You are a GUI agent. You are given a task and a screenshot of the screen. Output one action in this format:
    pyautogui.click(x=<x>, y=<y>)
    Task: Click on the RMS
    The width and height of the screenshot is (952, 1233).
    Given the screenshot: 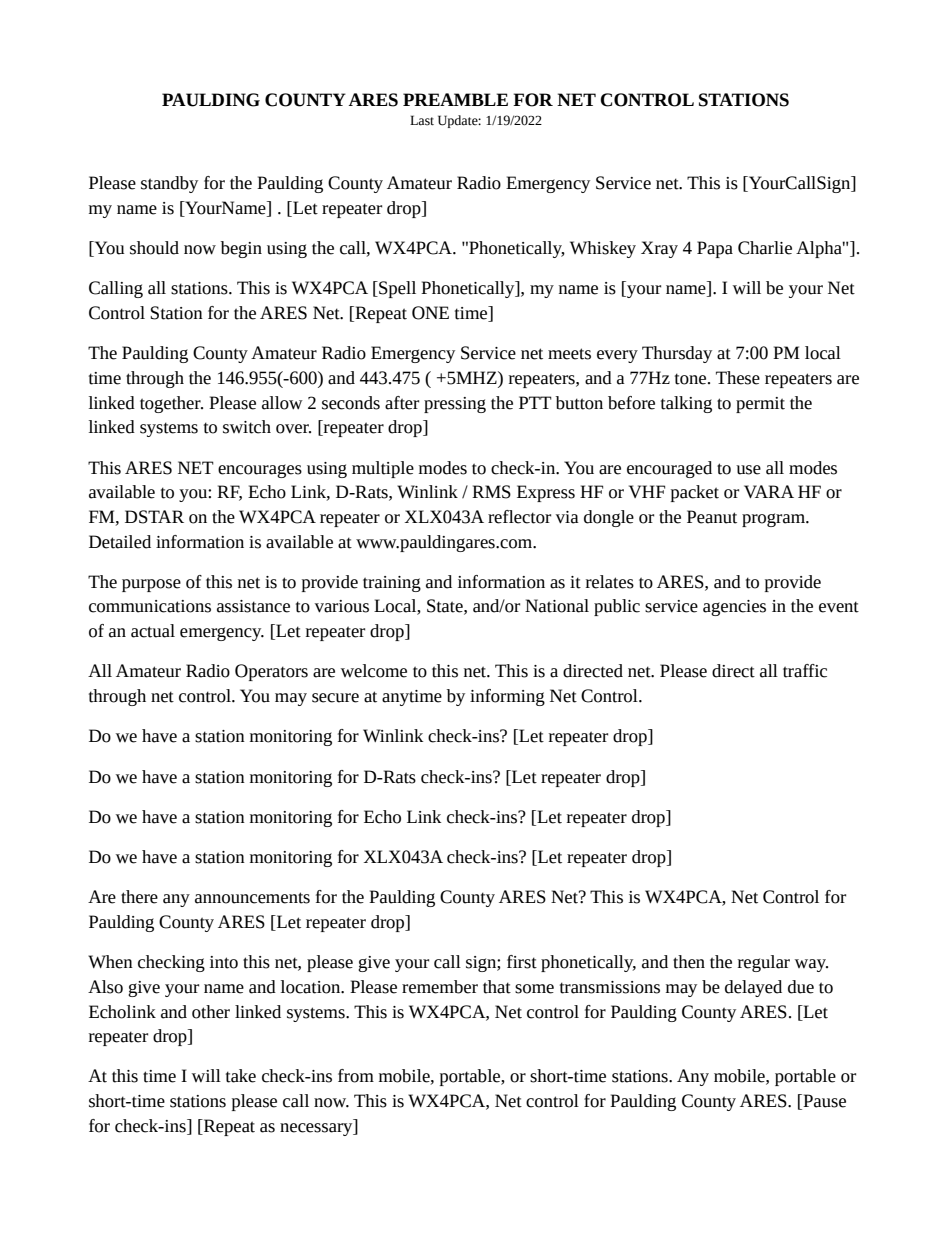 What is the action you would take?
    pyautogui.click(x=491, y=492)
